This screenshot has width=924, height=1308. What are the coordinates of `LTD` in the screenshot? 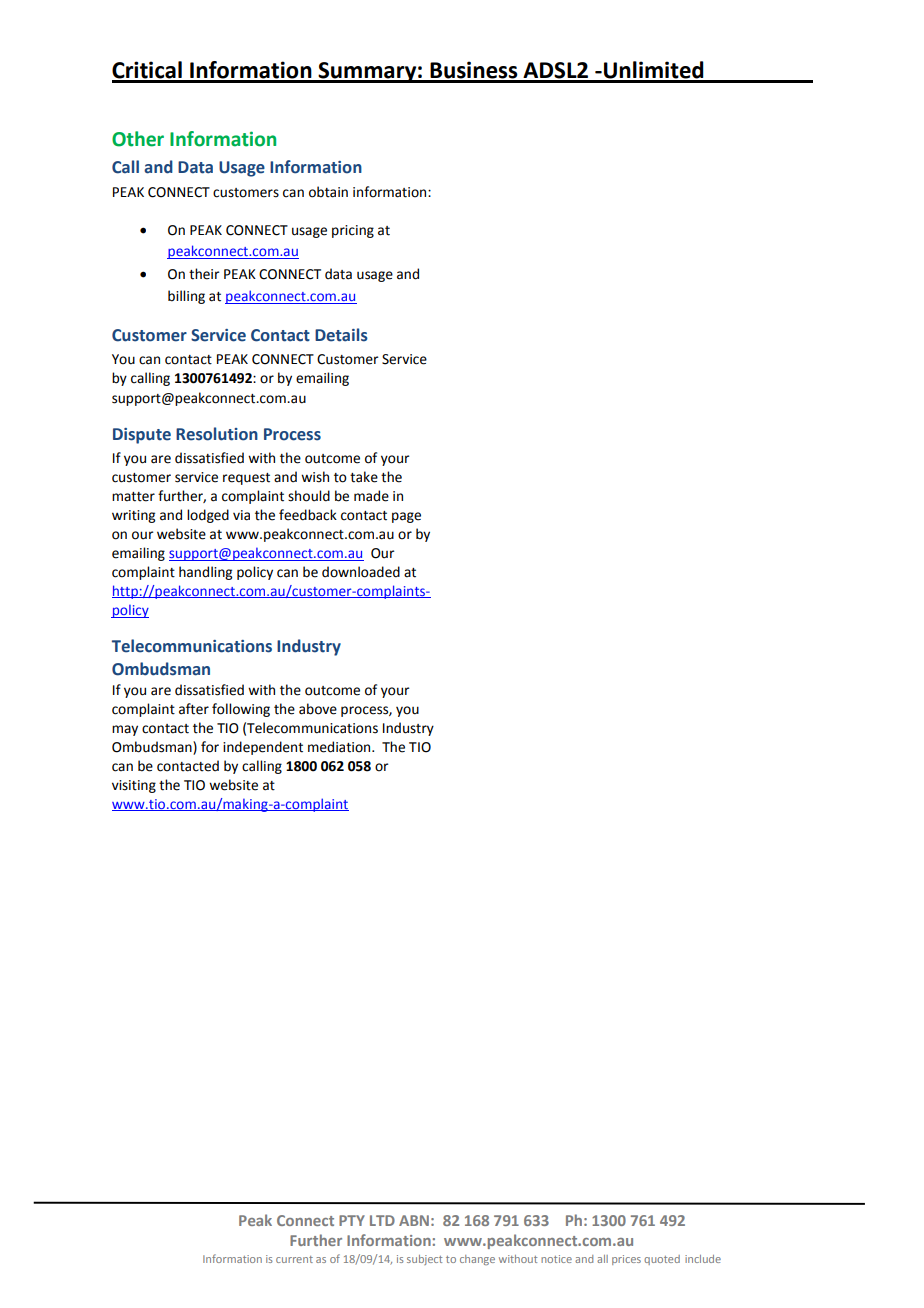 It's located at (382, 1220).
